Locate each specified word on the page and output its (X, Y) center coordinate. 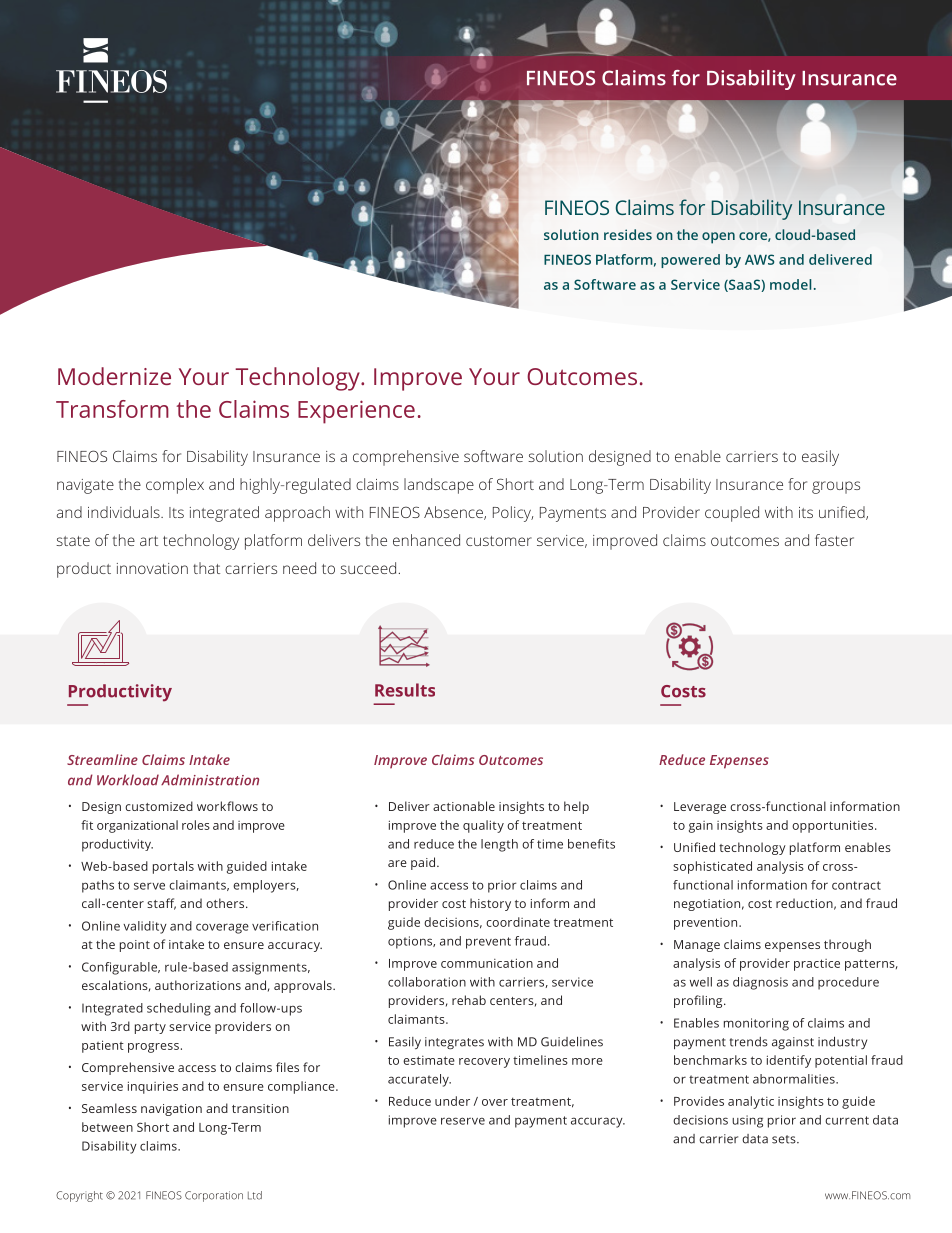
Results (405, 690)
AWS (759, 259)
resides (628, 234)
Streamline (102, 759)
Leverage (700, 808)
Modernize (114, 376)
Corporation (214, 1196)
